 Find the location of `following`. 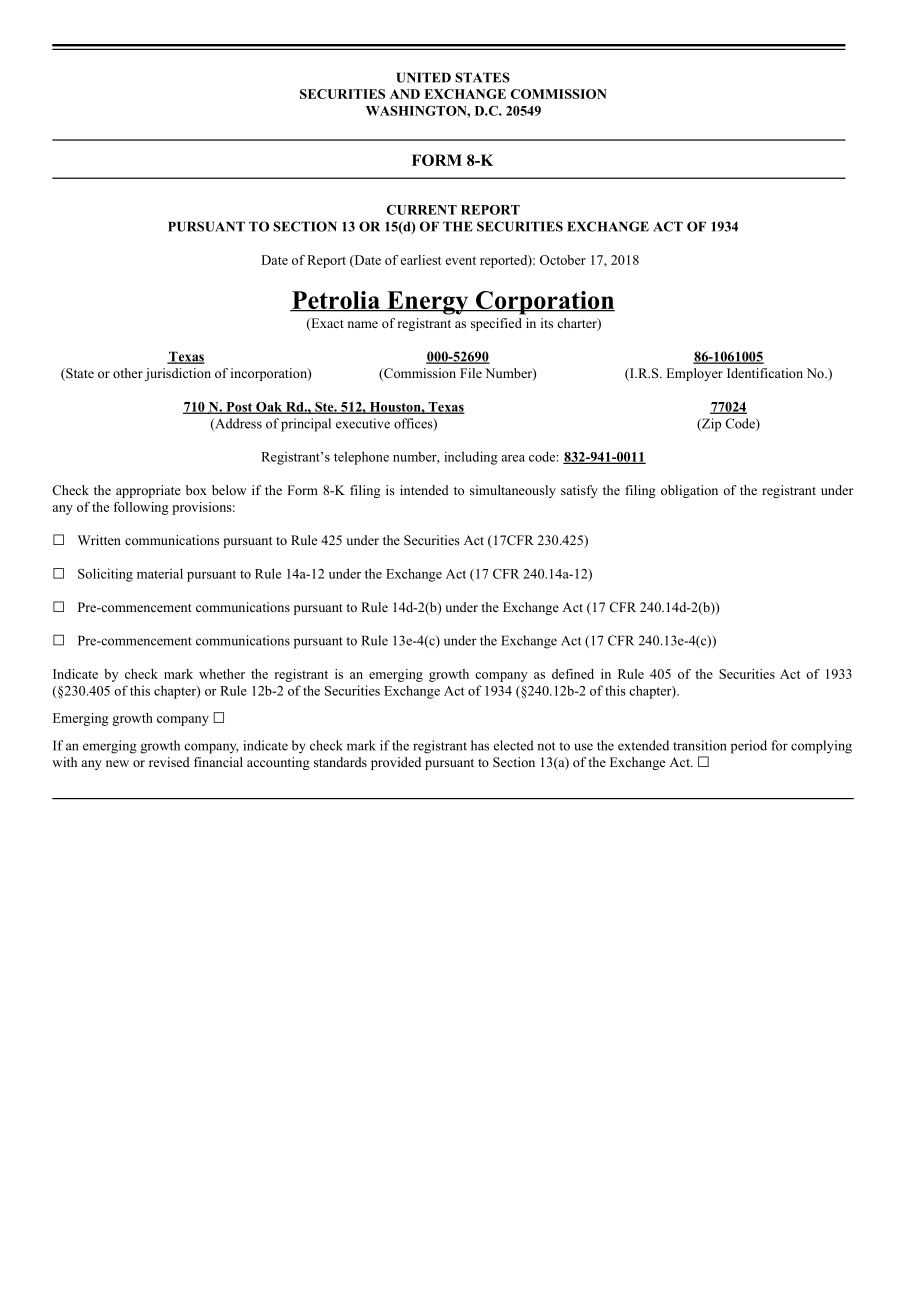

following is located at coordinates (141, 508).
